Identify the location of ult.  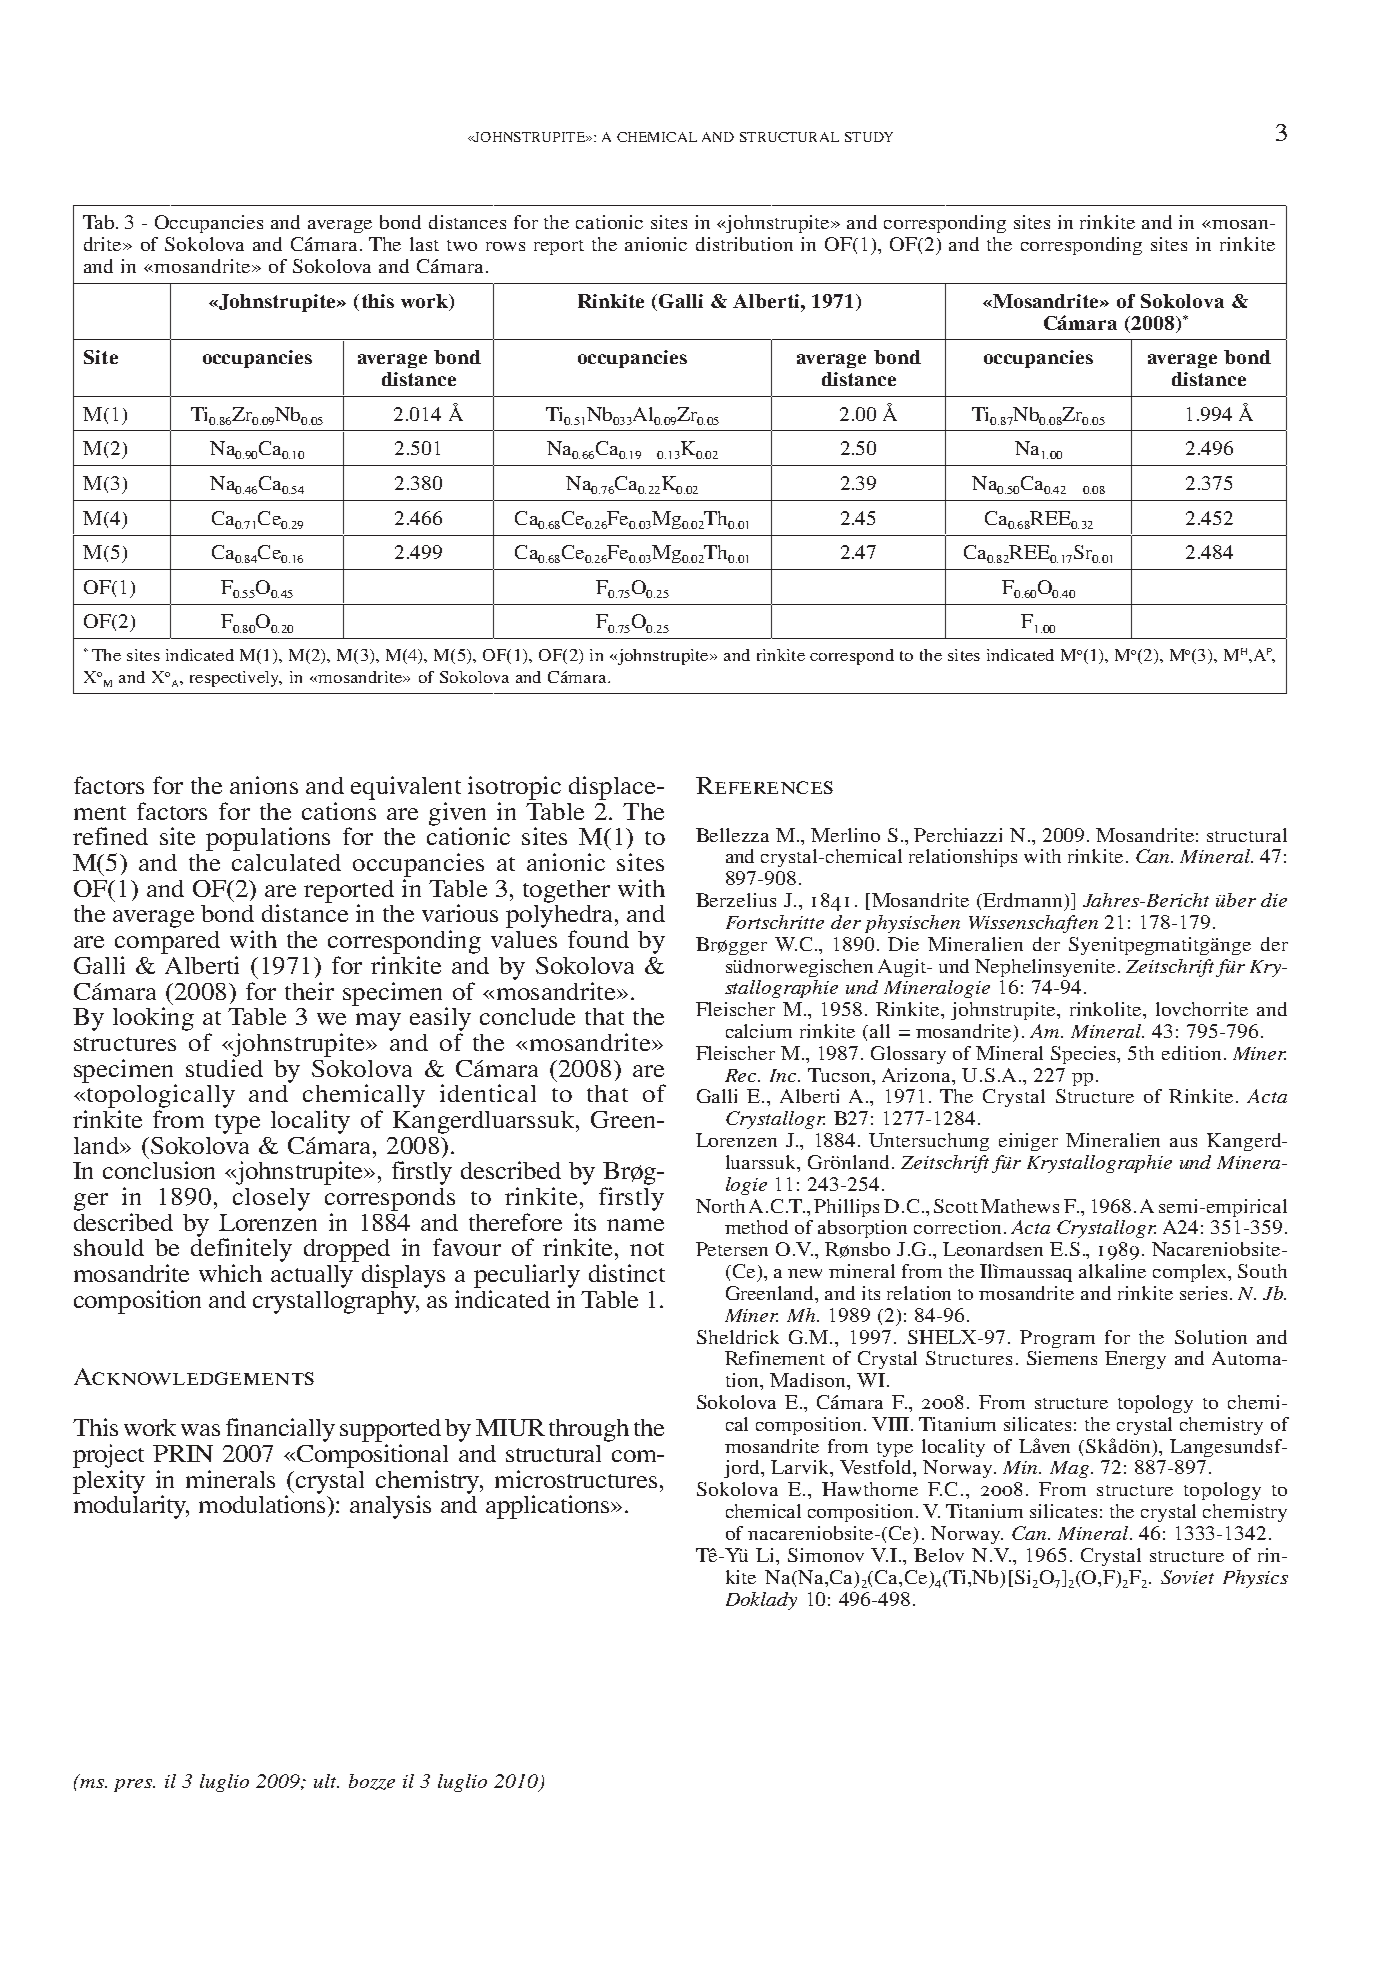
(326, 1781).
